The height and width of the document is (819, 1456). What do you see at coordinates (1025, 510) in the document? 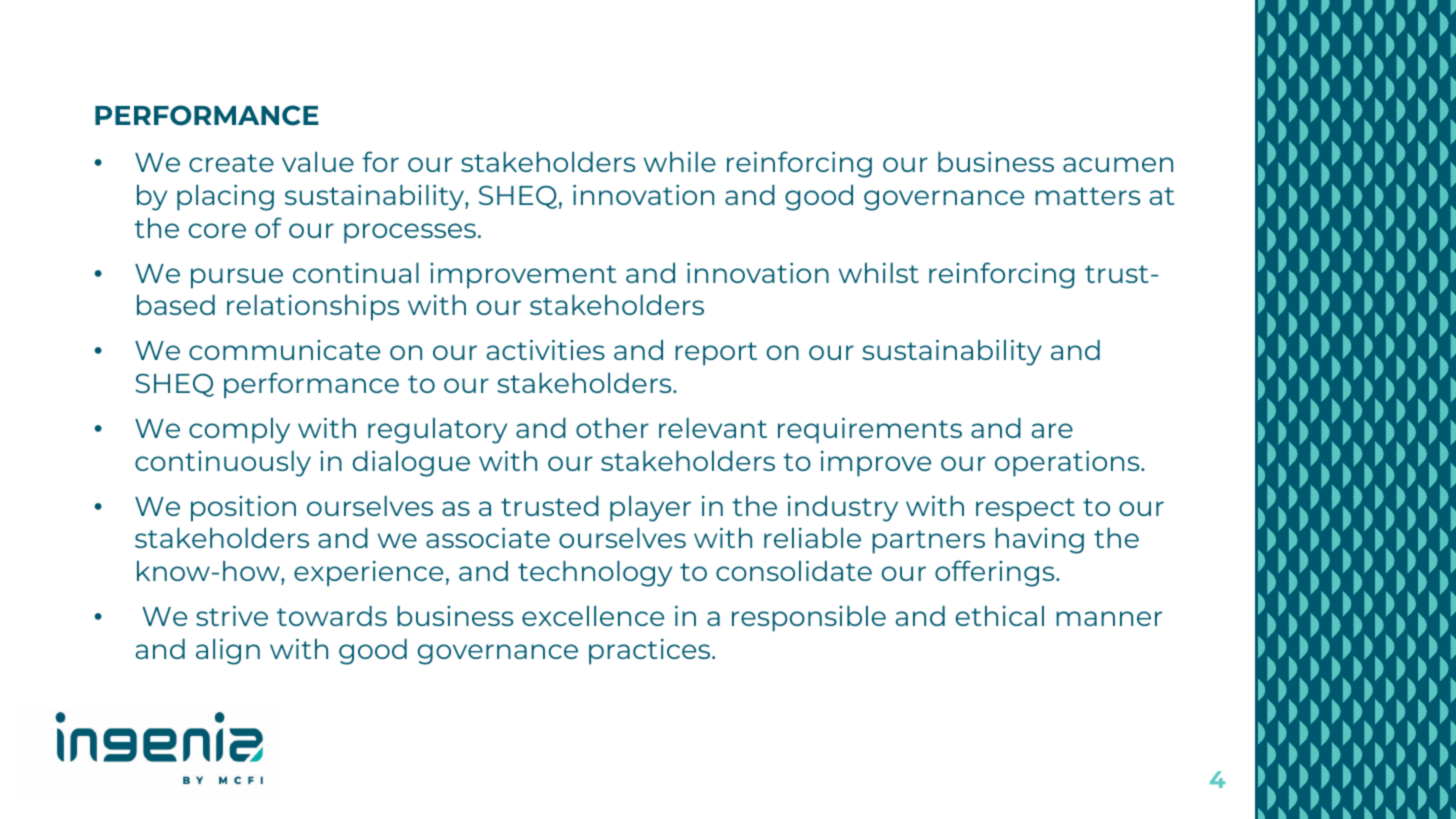
I see `respect` at bounding box center [1025, 510].
